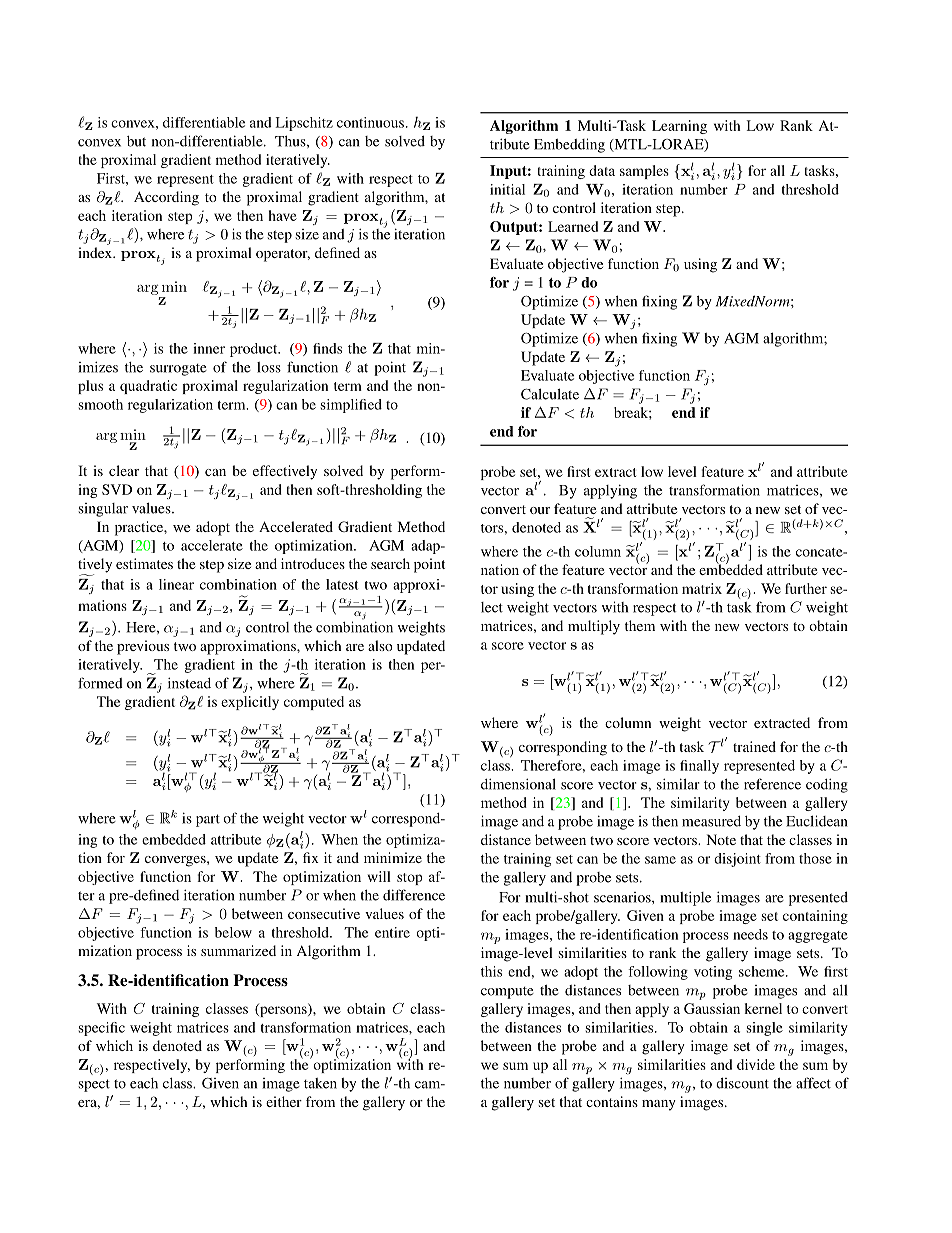 The height and width of the document is (1233, 952). What do you see at coordinates (124, 470) in the document?
I see `clear` at bounding box center [124, 470].
